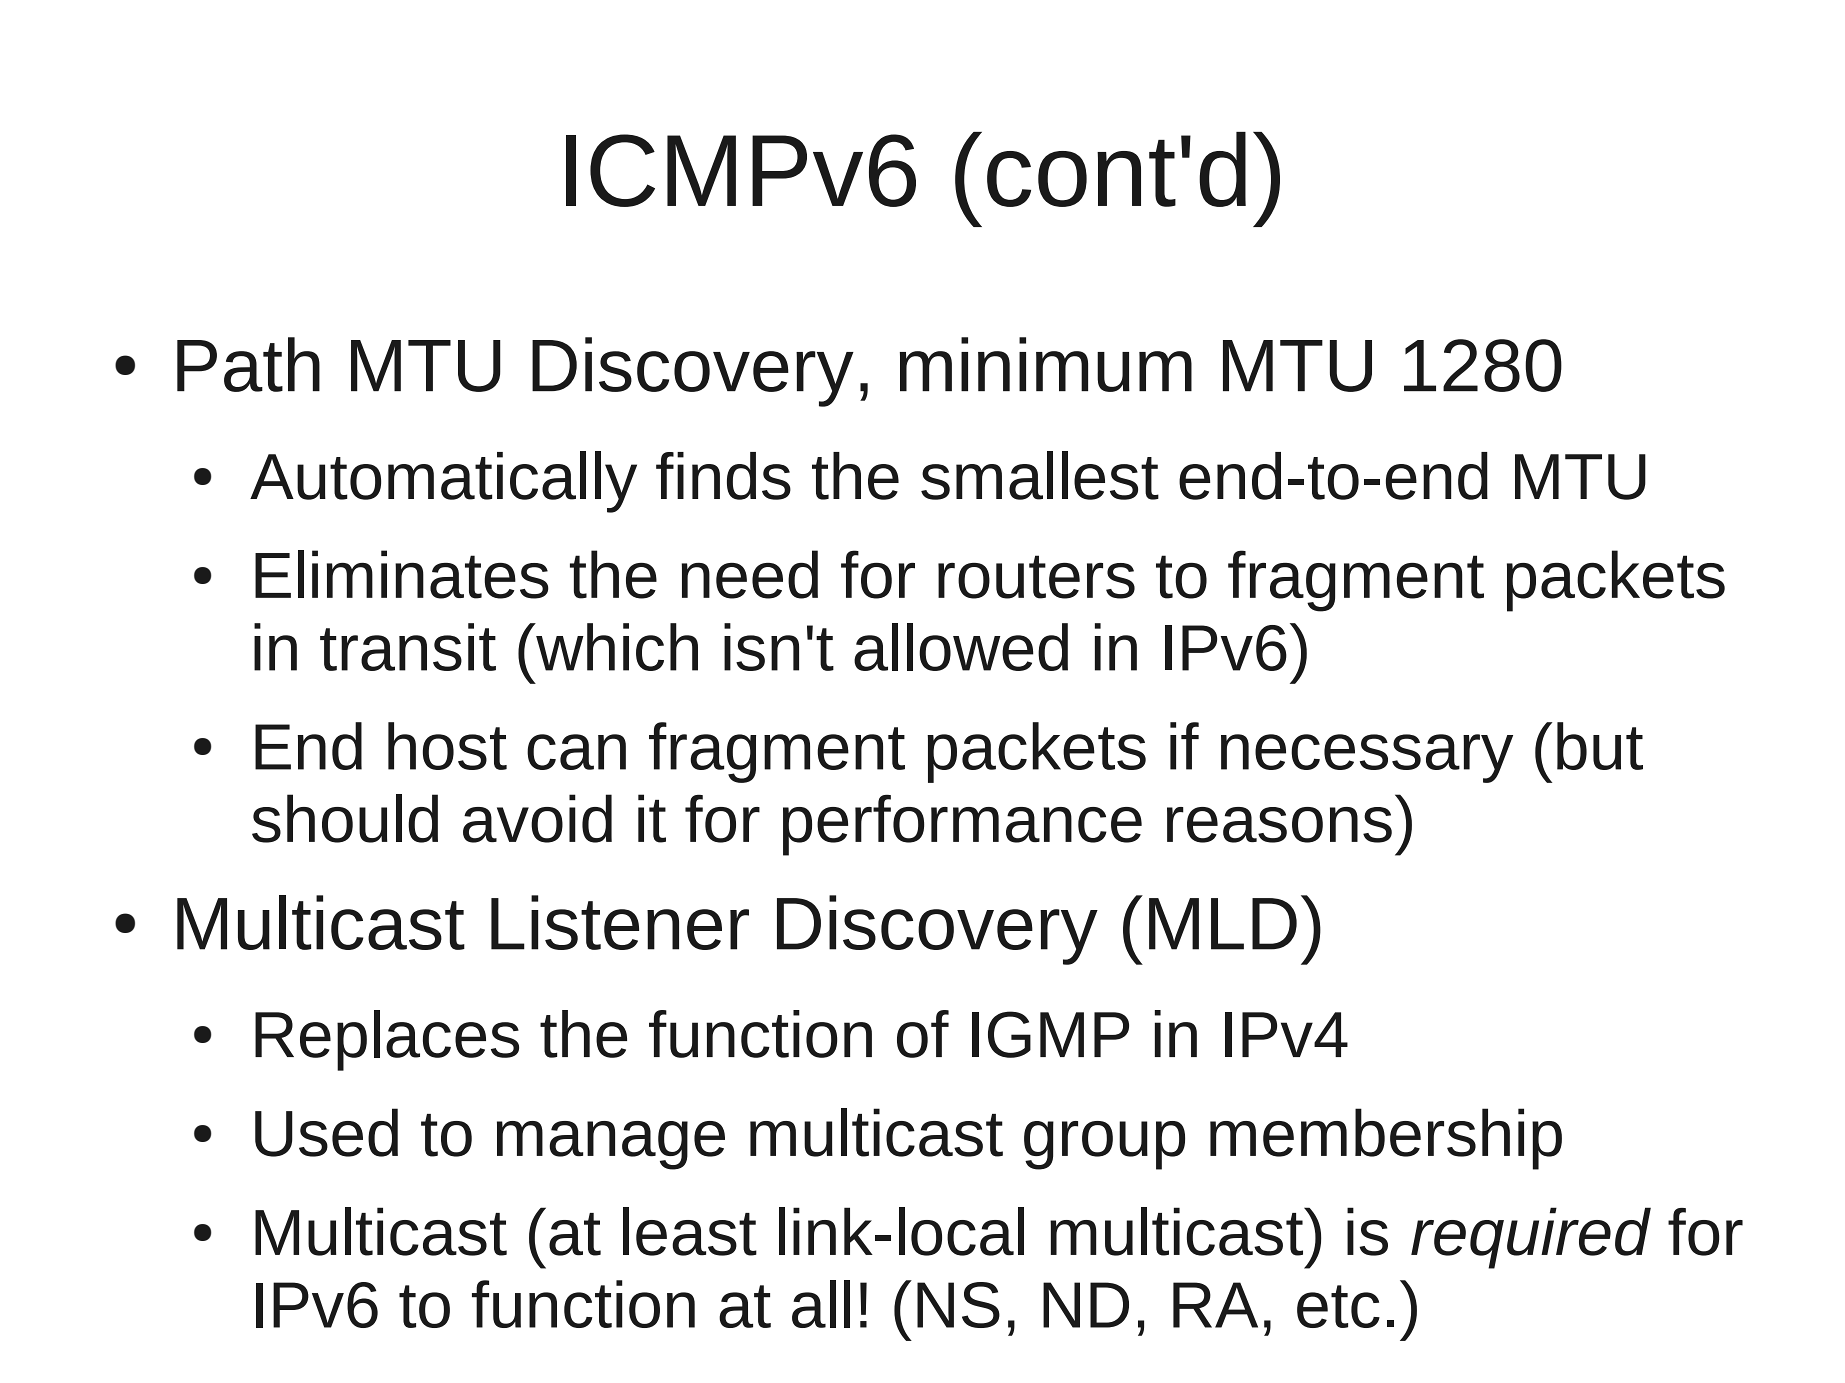 The image size is (1845, 1383). I want to click on etc, so click(1338, 1306).
